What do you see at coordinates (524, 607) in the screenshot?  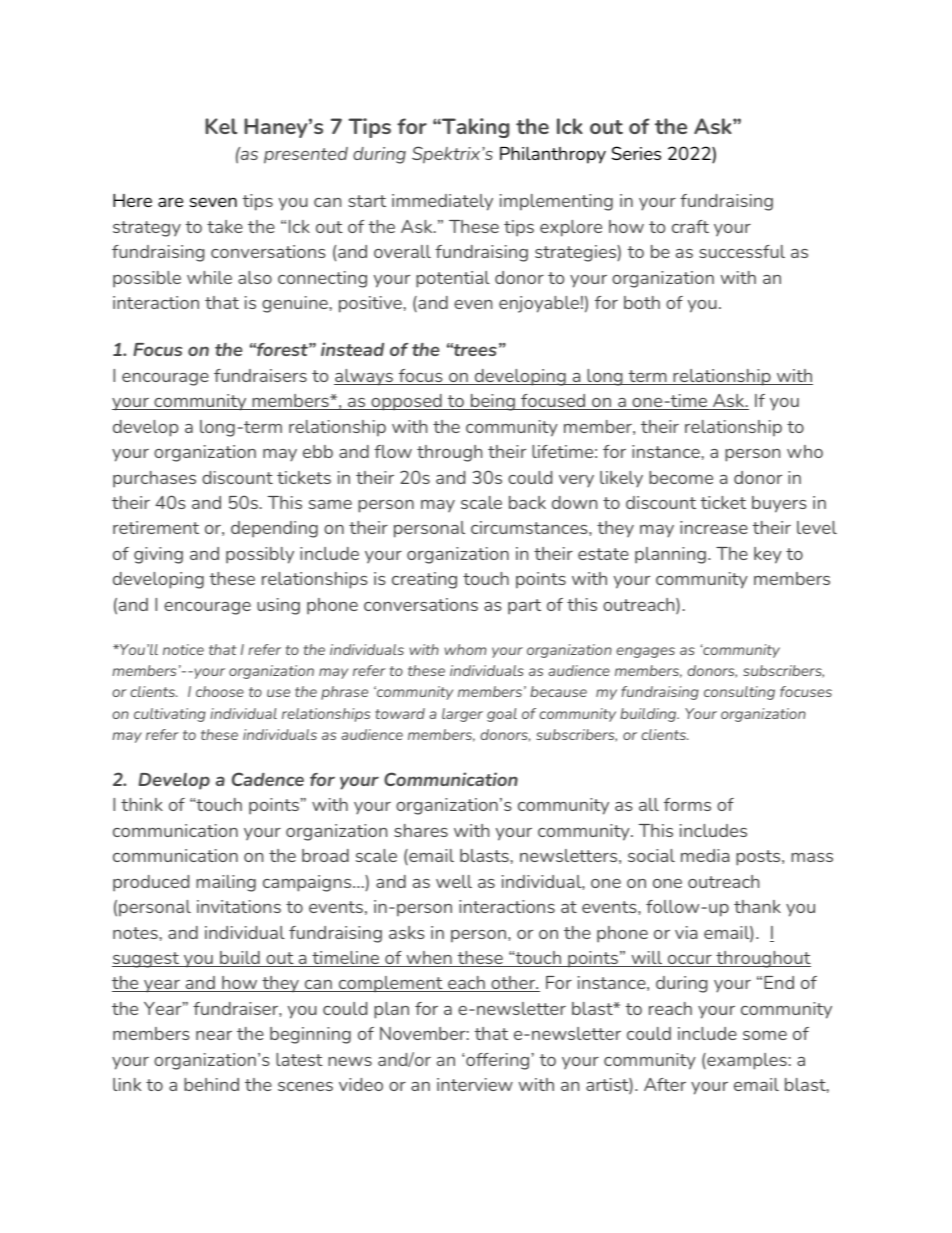 I see `part` at bounding box center [524, 607].
